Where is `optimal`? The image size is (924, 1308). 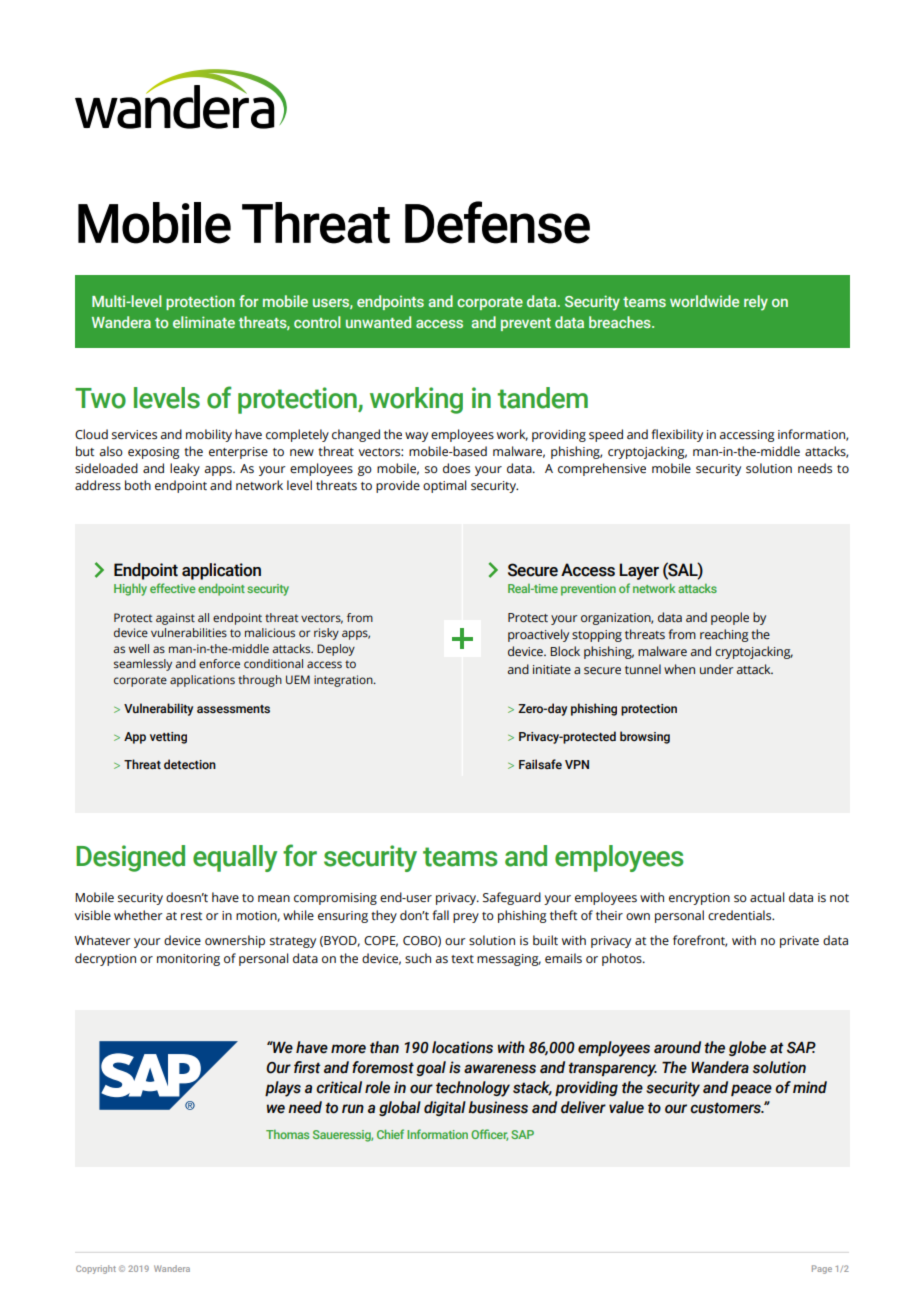
optimal is located at coordinates (445, 486).
